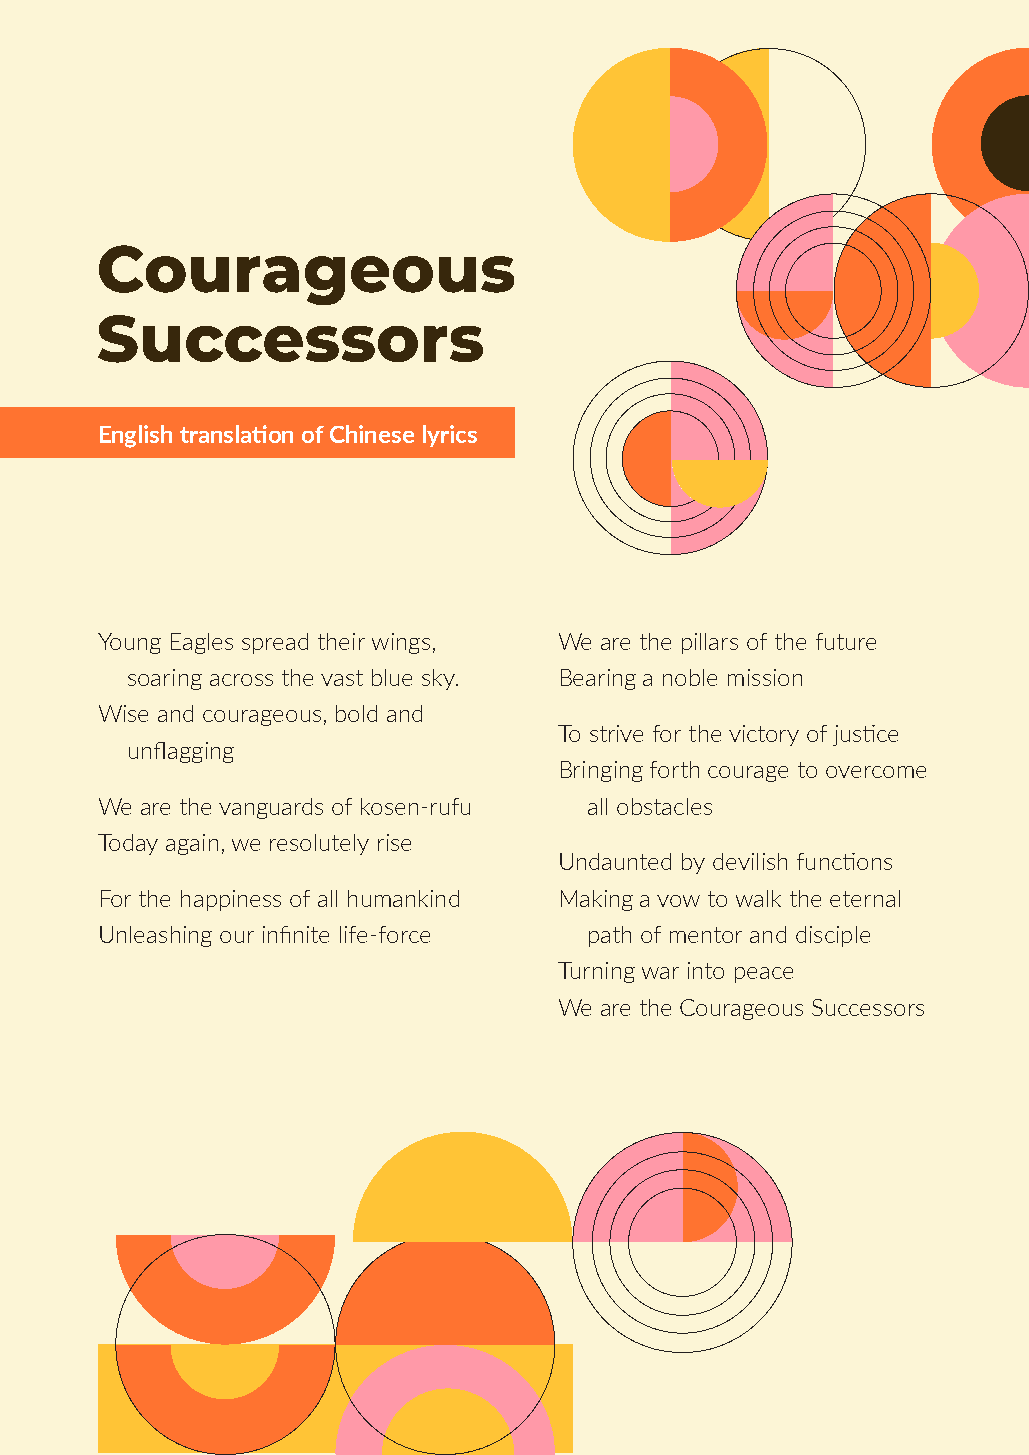 The width and height of the image is (1029, 1455). What do you see at coordinates (401, 643) in the image?
I see `wings` at bounding box center [401, 643].
